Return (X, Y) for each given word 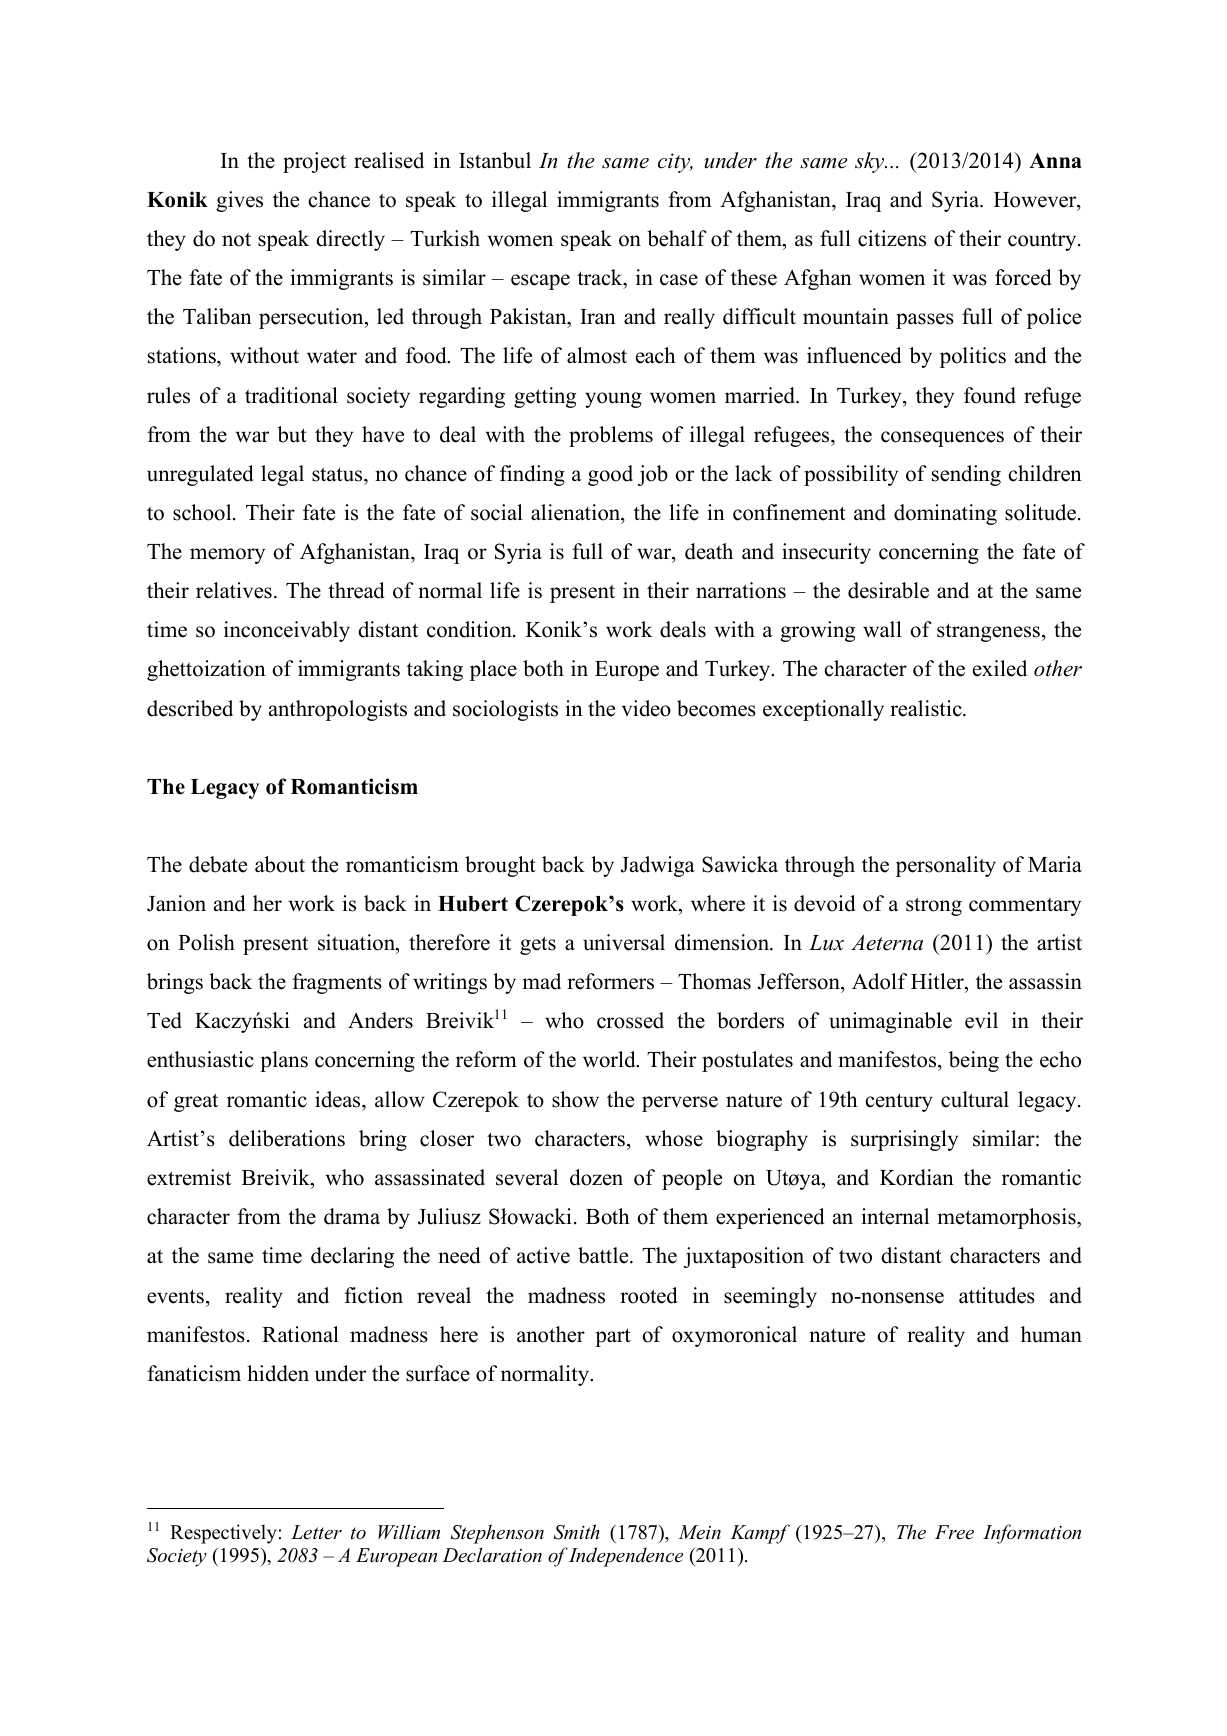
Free (954, 1532)
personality (946, 866)
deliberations (287, 1138)
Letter (316, 1532)
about (280, 864)
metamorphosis (1008, 1218)
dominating (945, 514)
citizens (892, 238)
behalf (677, 238)
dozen (596, 1177)
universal (624, 942)
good (610, 475)
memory (227, 556)
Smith (577, 1532)
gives (239, 201)
